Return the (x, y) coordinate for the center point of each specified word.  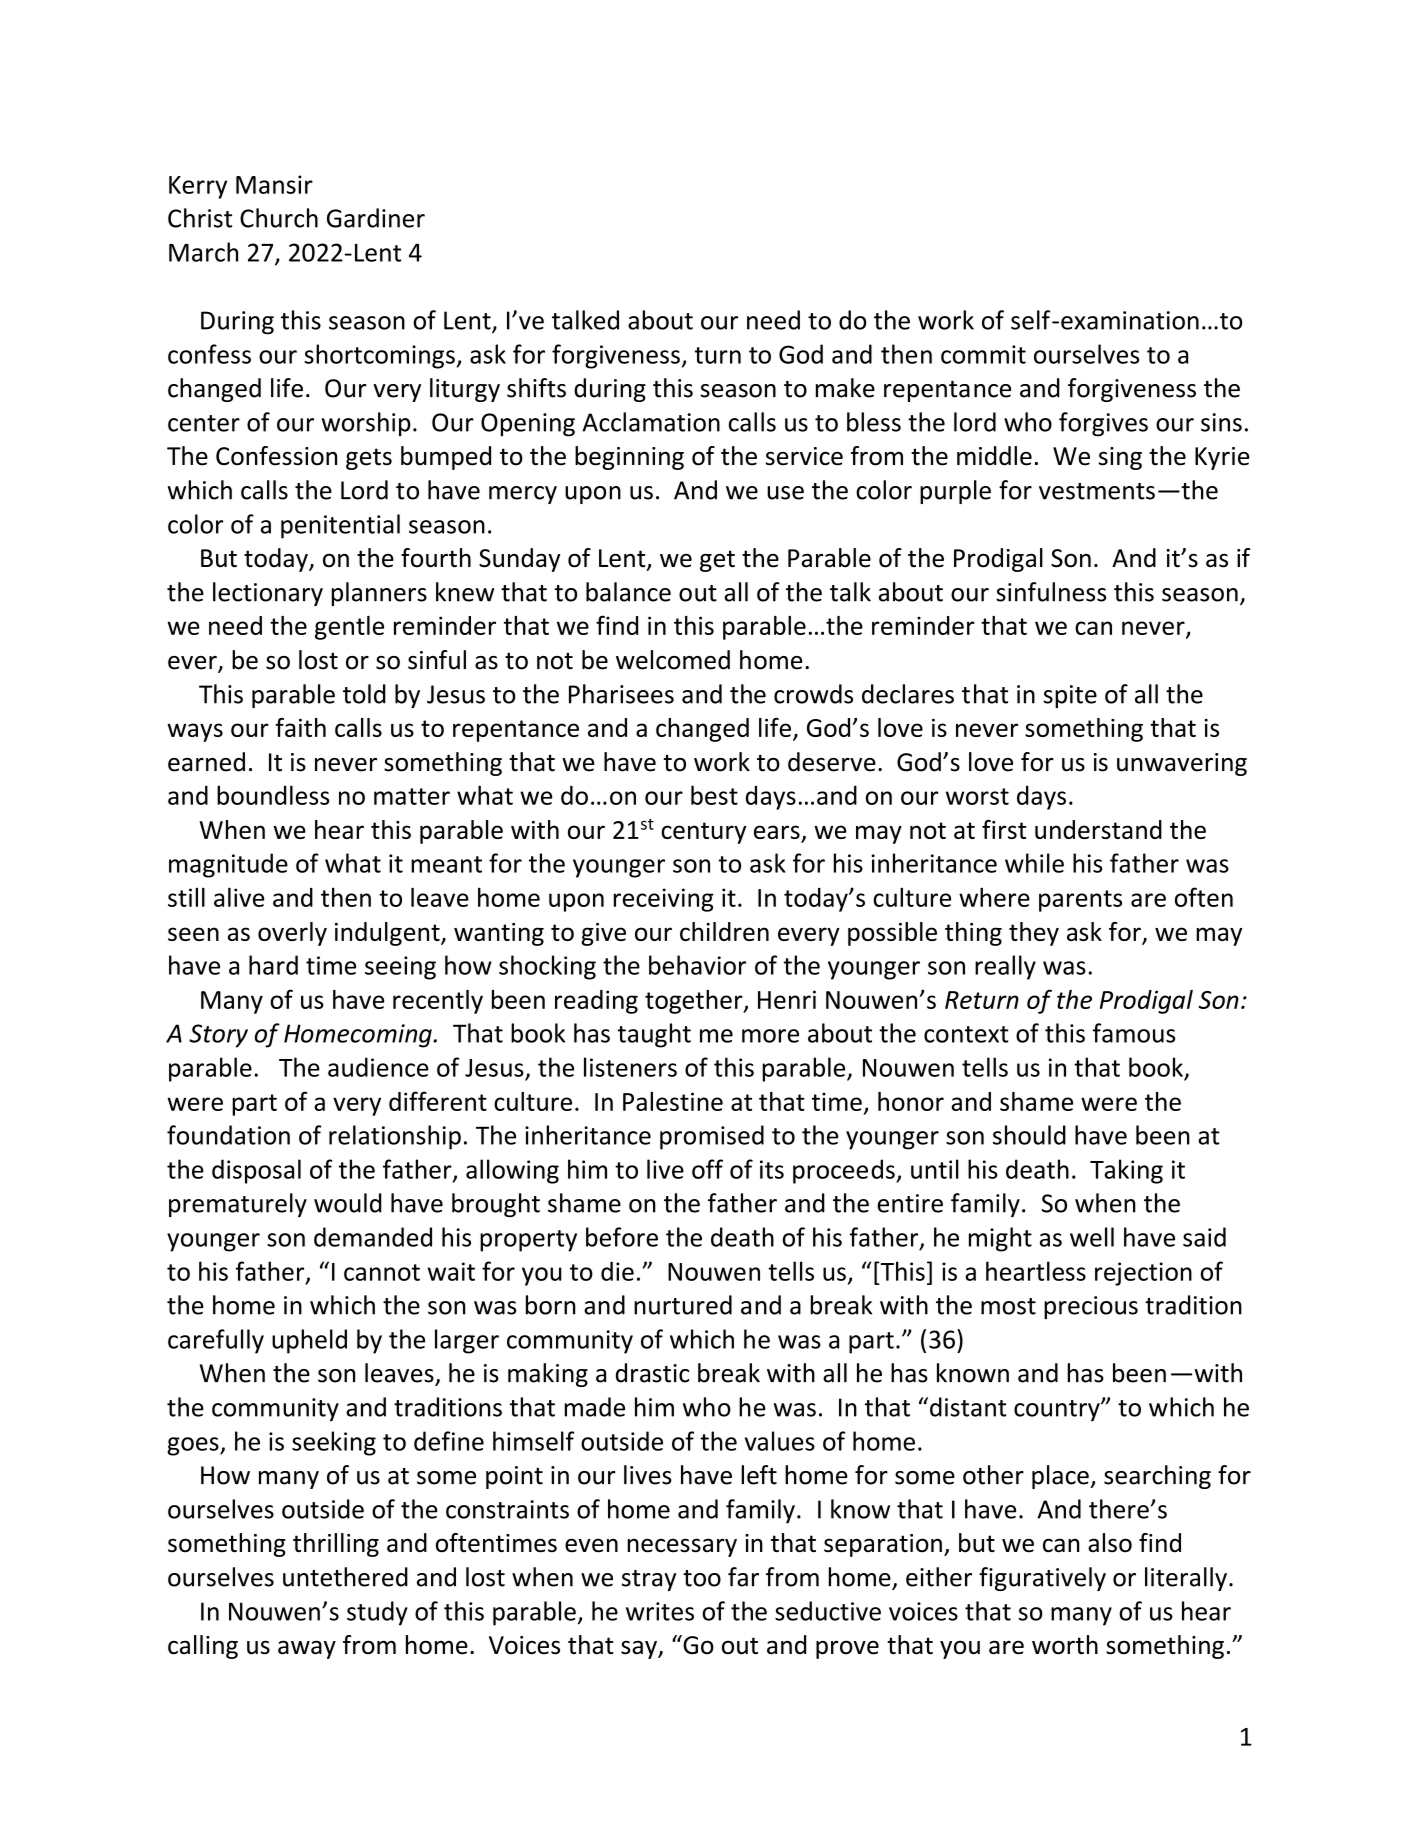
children (724, 931)
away (307, 1649)
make (845, 388)
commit (983, 354)
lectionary (268, 594)
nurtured (683, 1305)
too (702, 1578)
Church (279, 218)
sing (1120, 458)
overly (292, 934)
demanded (373, 1237)
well (1092, 1237)
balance (628, 592)
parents (1080, 901)
